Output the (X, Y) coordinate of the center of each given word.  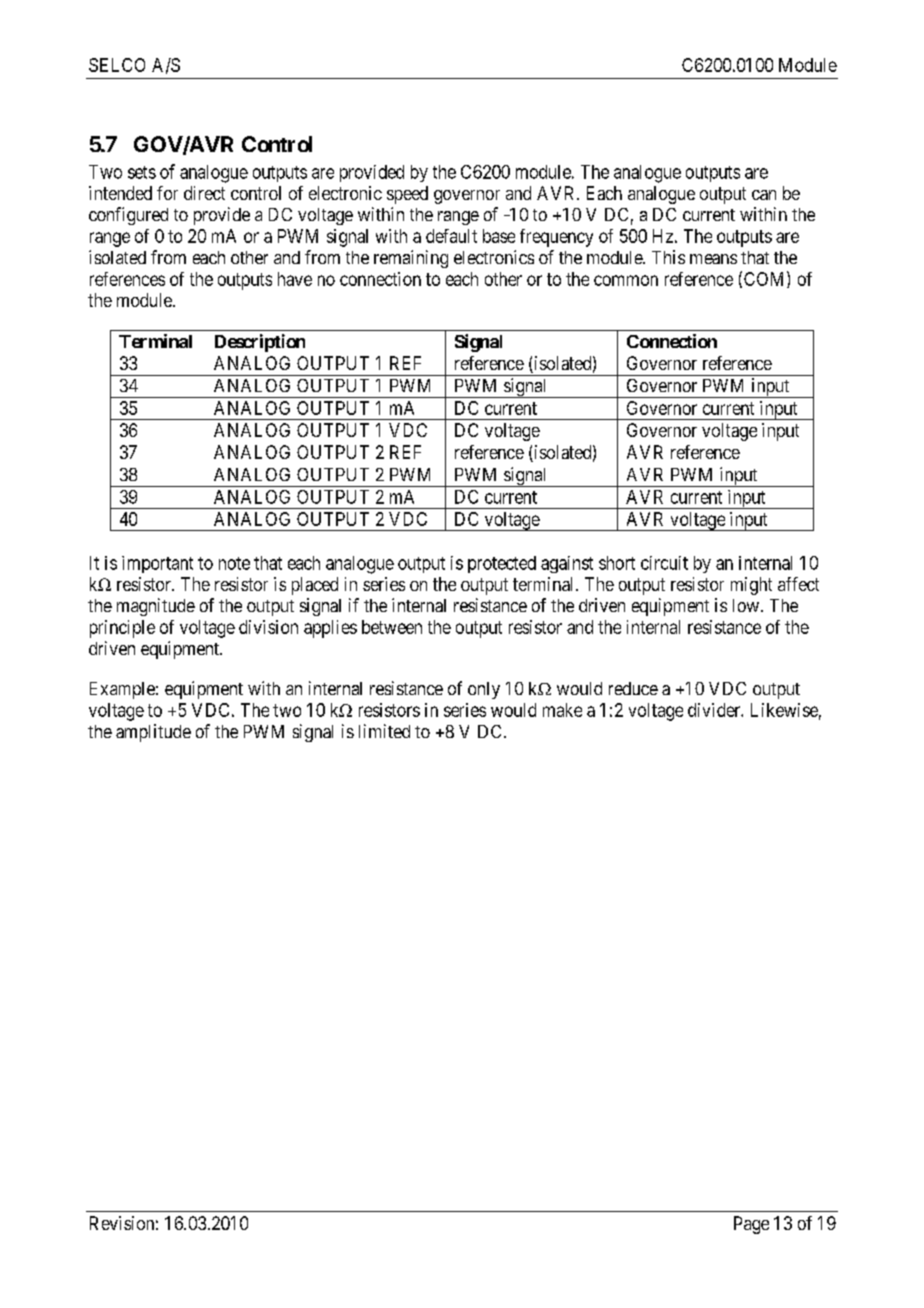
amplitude (153, 733)
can (764, 195)
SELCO (117, 65)
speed (407, 195)
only (484, 690)
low (746, 605)
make (562, 710)
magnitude (156, 607)
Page (751, 1225)
